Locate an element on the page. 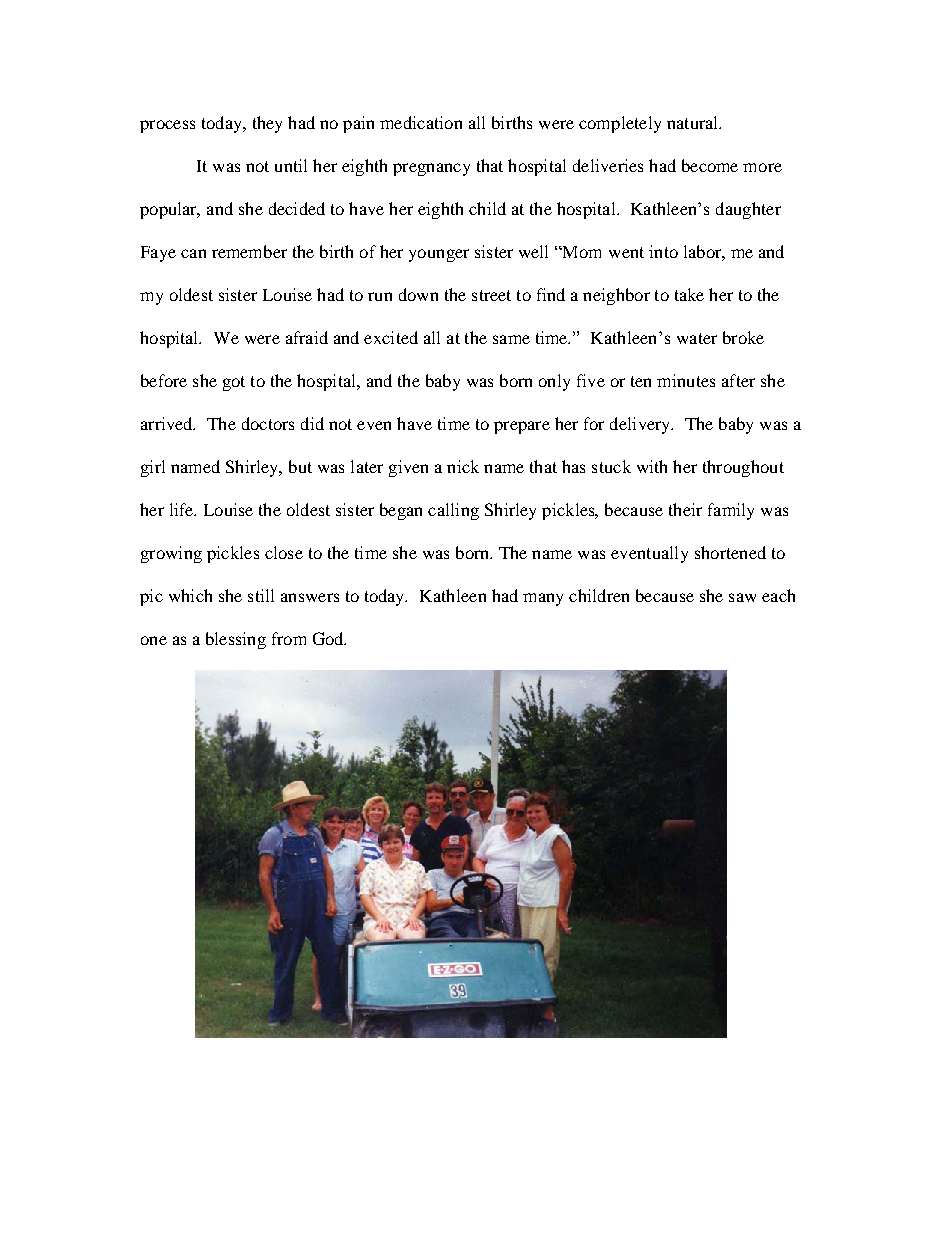 Image resolution: width=952 pixels, height=1233 pixels. they is located at coordinates (267, 124).
